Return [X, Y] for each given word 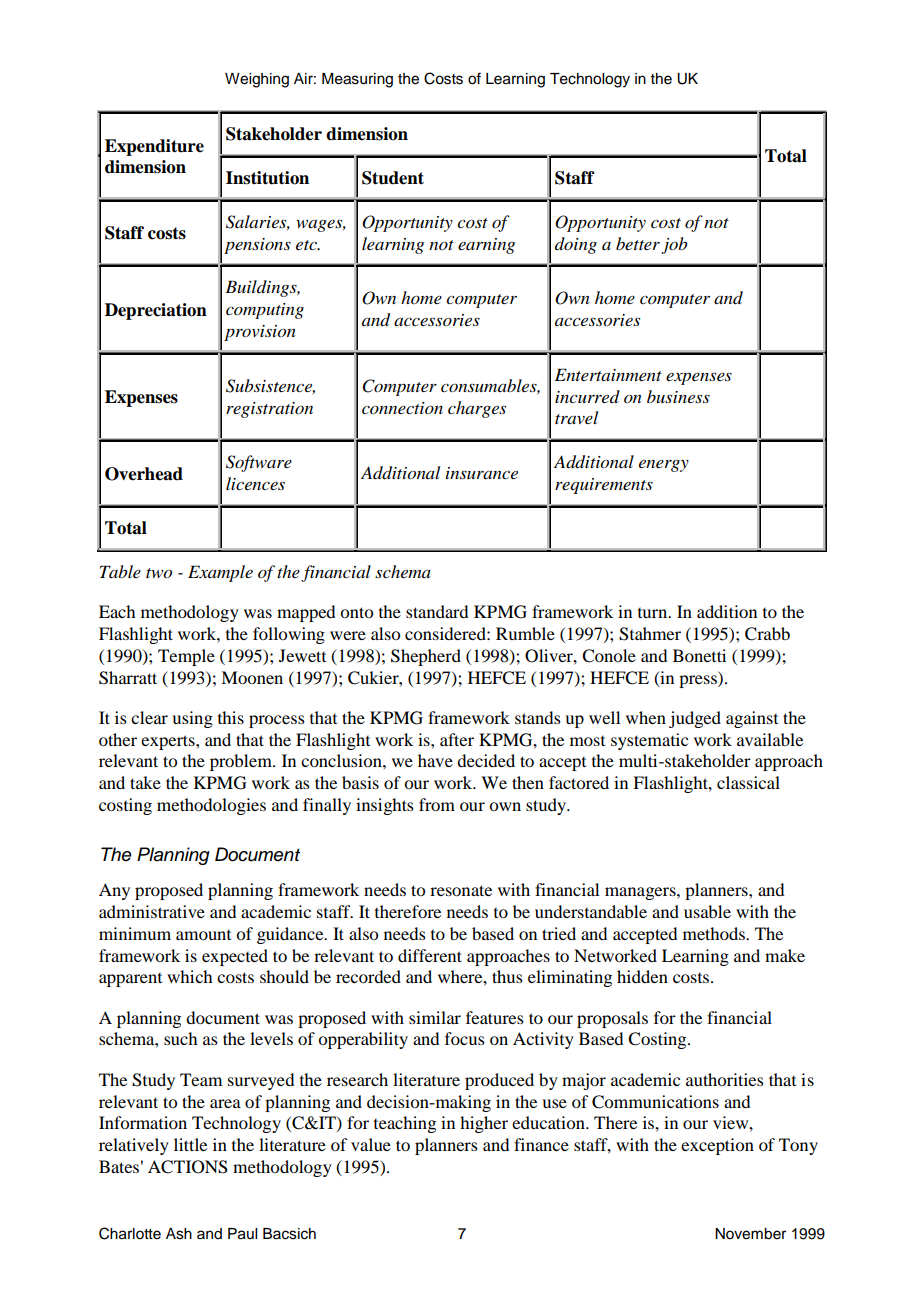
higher [484, 1124]
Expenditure [154, 147]
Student [393, 178]
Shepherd [426, 657]
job [674, 245]
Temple [186, 657]
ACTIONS [188, 1167]
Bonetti [699, 655]
